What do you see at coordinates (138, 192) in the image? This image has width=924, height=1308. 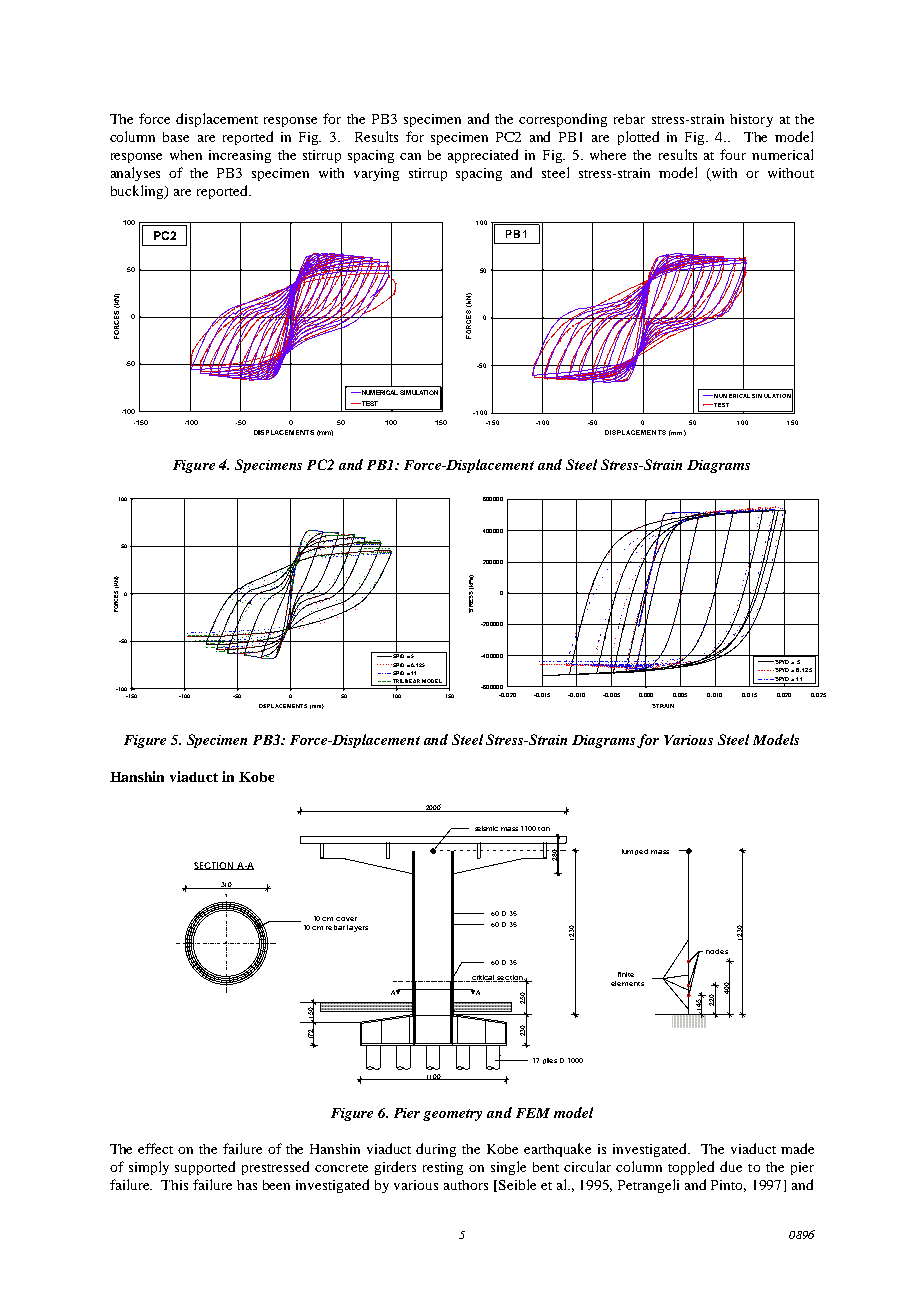 I see `buckling` at bounding box center [138, 192].
